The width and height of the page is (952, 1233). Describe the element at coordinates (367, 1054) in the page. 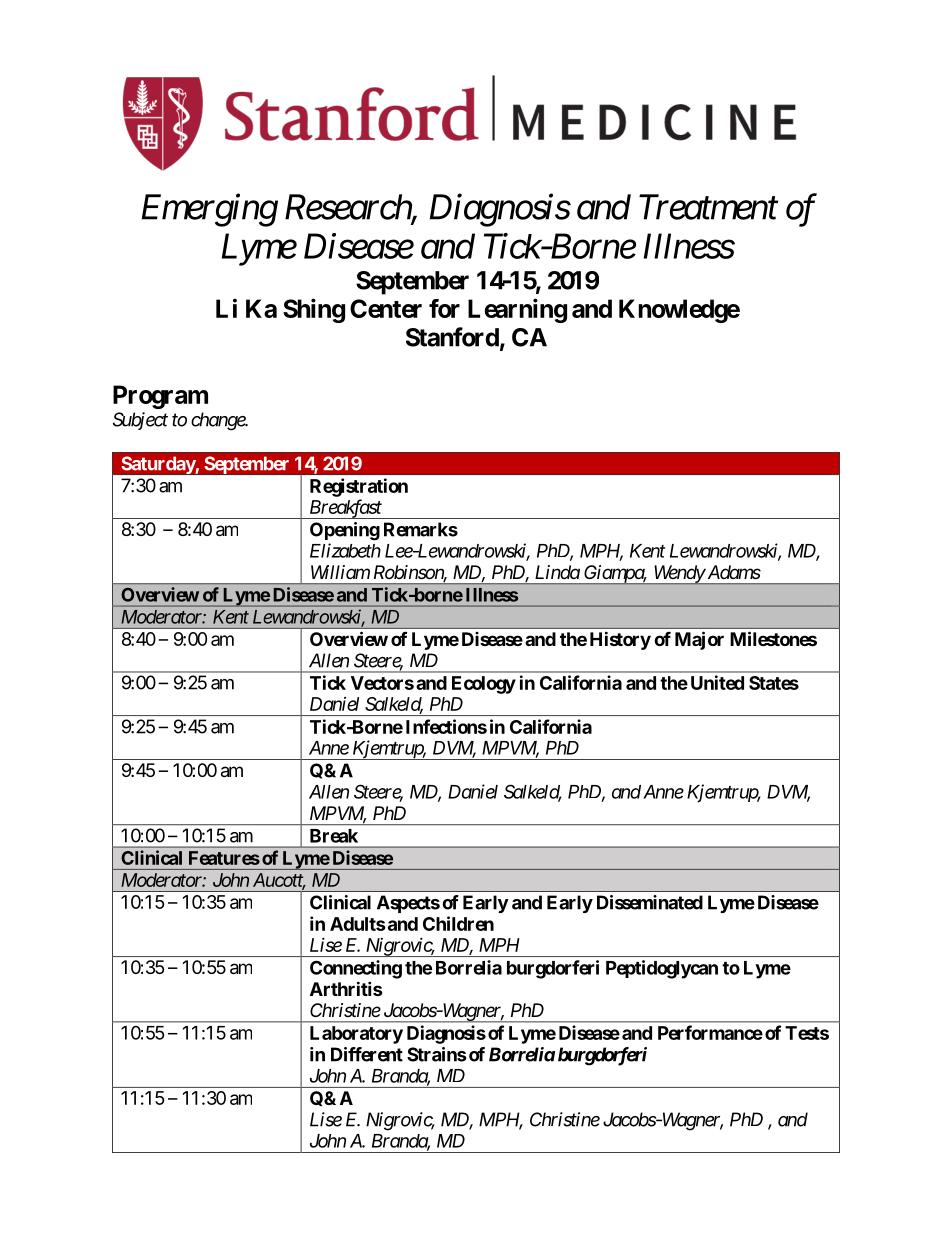

I see `Different` at that location.
